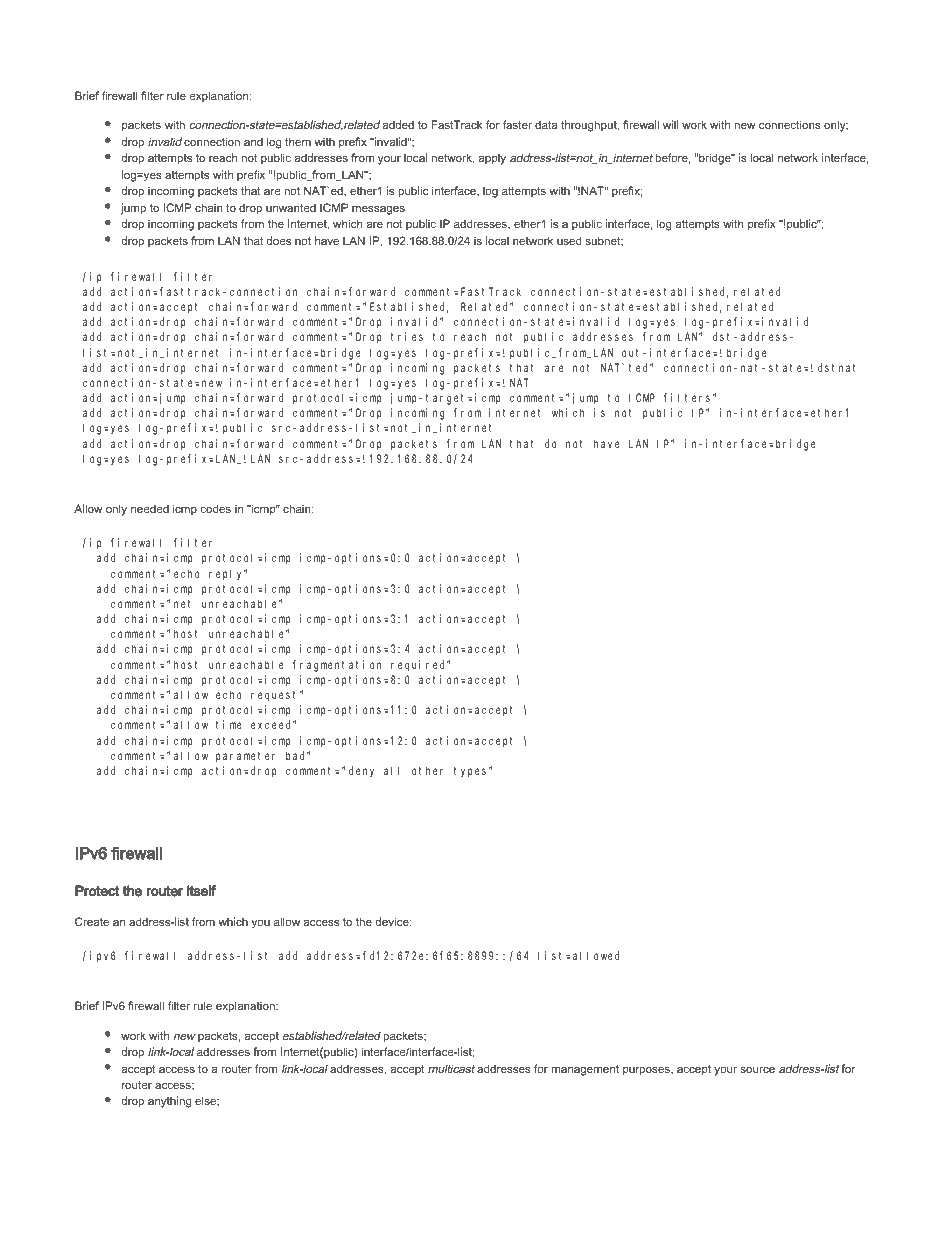 The width and height of the screenshot is (952, 1233). What do you see at coordinates (253, 141) in the screenshot?
I see `and` at bounding box center [253, 141].
